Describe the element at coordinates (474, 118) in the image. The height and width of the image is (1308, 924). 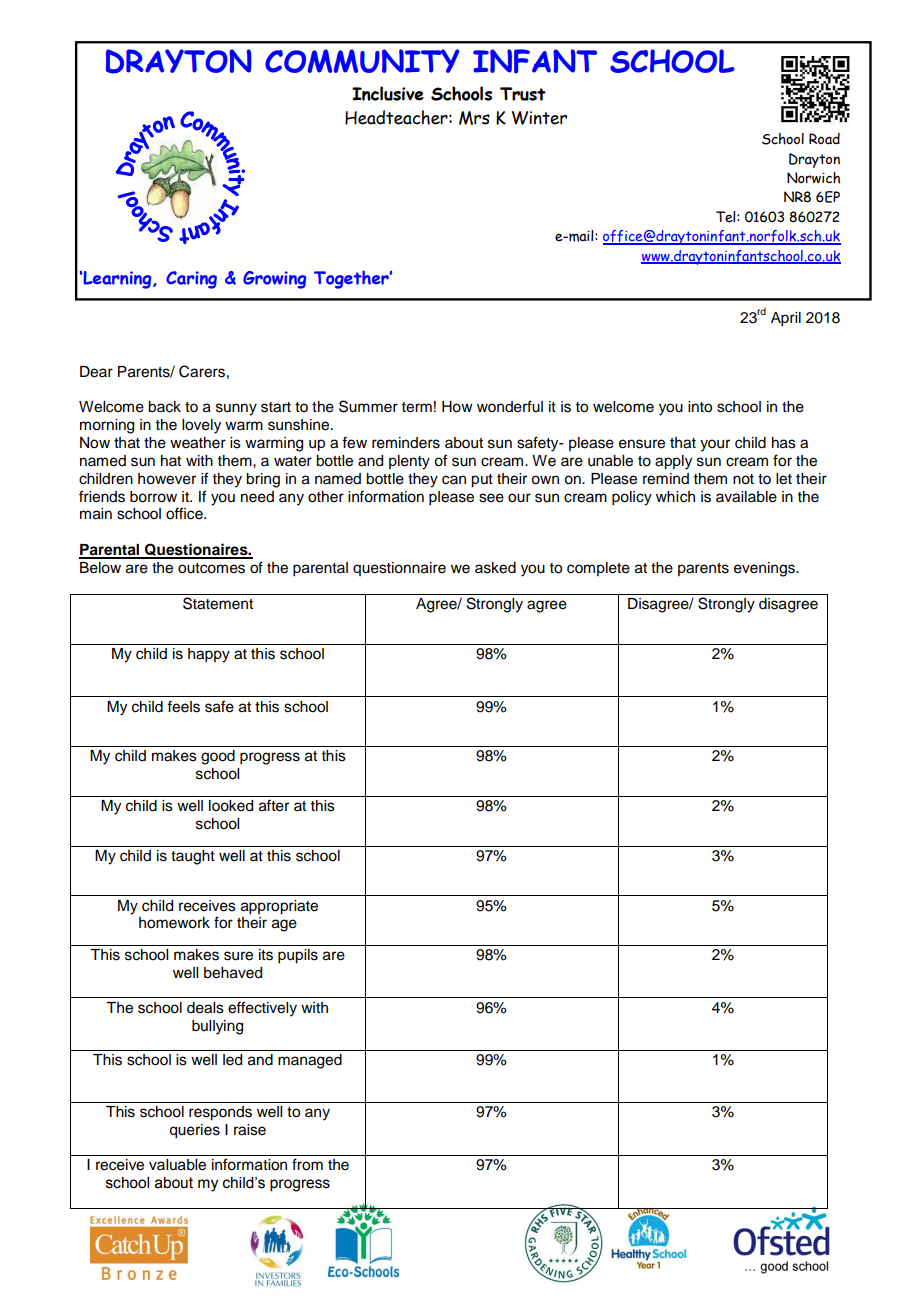
I see `Mrs` at that location.
